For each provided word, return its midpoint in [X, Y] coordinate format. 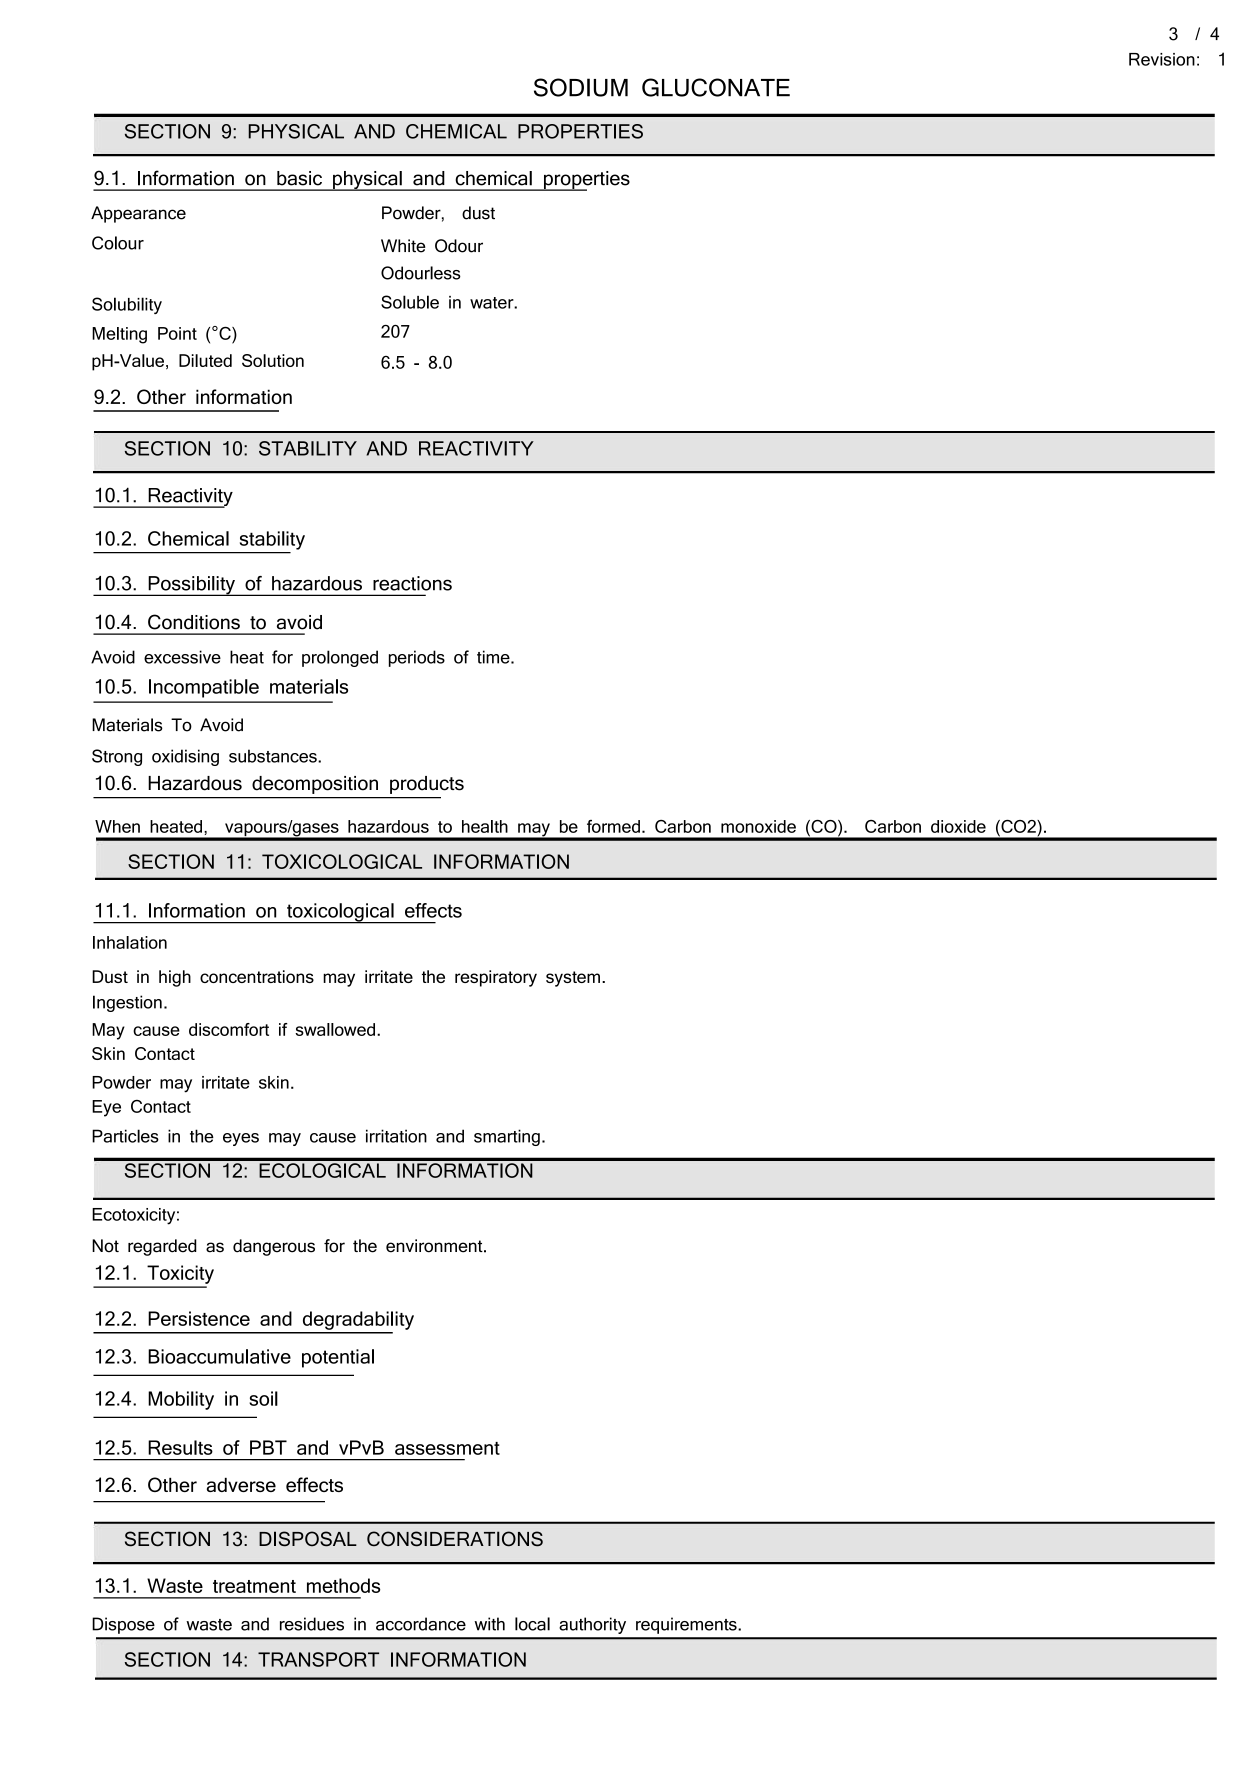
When [117, 826]
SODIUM [581, 87]
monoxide [758, 826]
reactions [412, 583]
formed [613, 826]
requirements [687, 1625]
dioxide [958, 826]
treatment [254, 1586]
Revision [1162, 59]
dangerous [274, 1247]
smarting [507, 1137]
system [573, 979]
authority [592, 1625]
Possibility [191, 586]
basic [299, 178]
